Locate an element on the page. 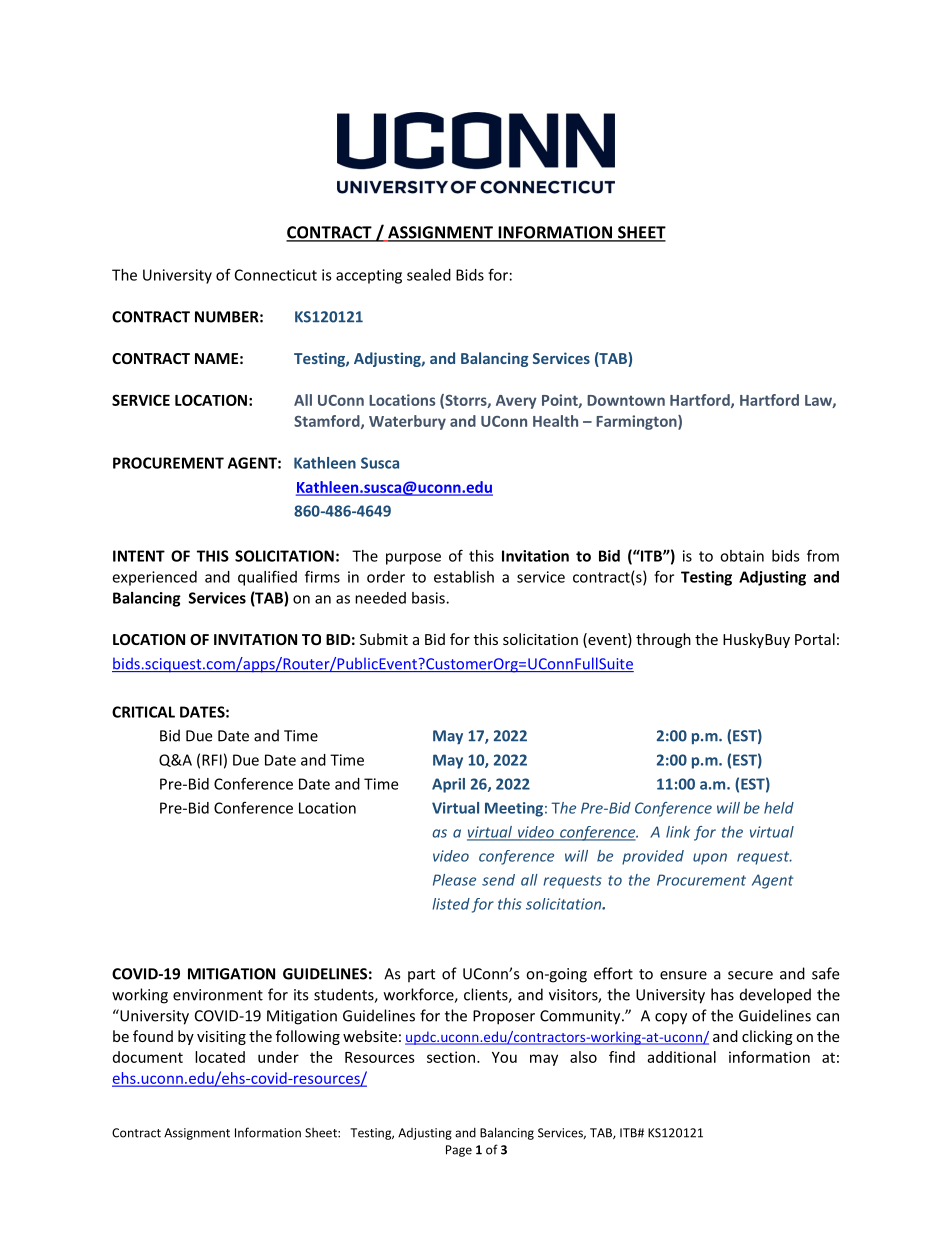 The height and width of the image is (1233, 952). purpose is located at coordinates (413, 559).
